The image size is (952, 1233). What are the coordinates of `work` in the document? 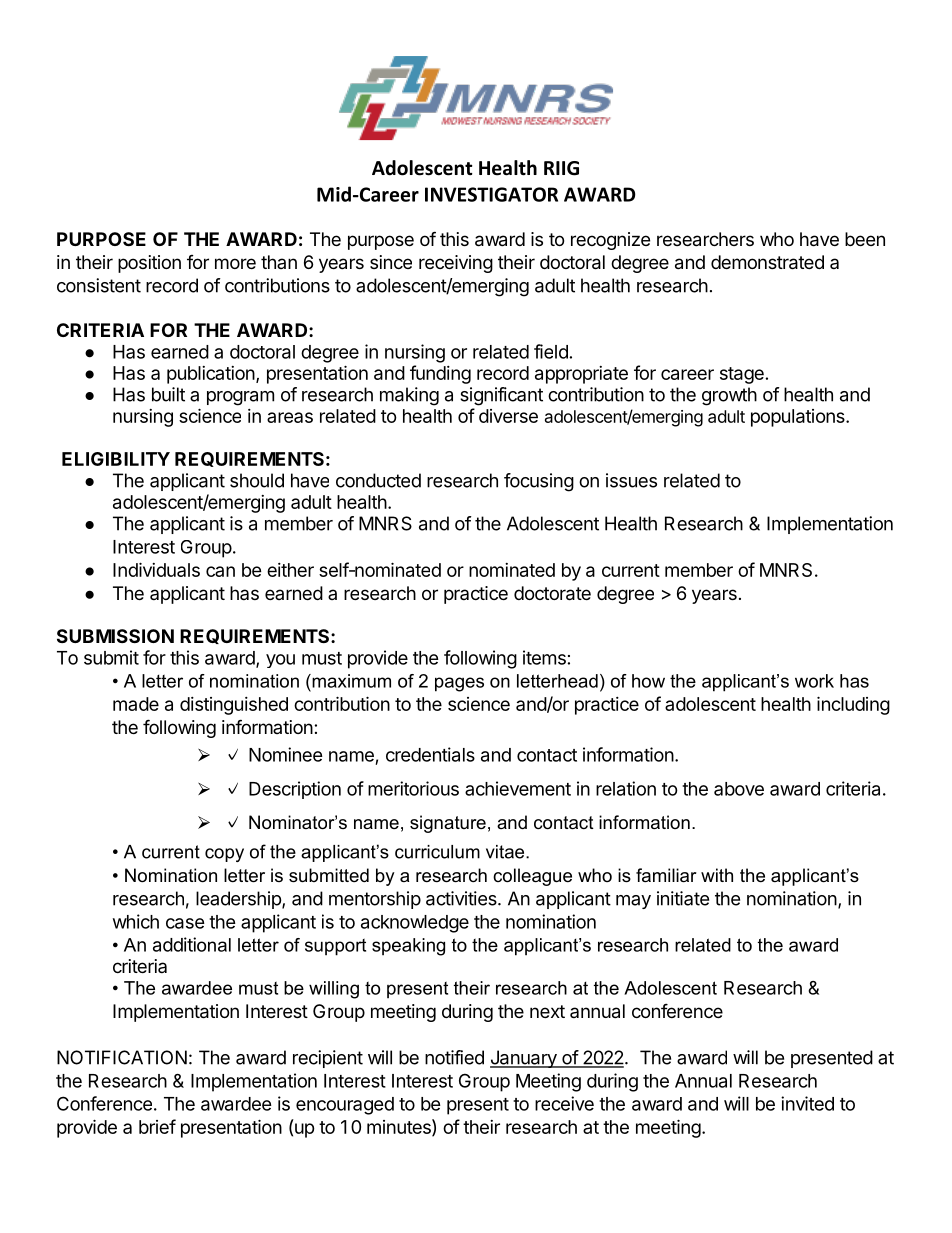 It's located at (814, 681).
